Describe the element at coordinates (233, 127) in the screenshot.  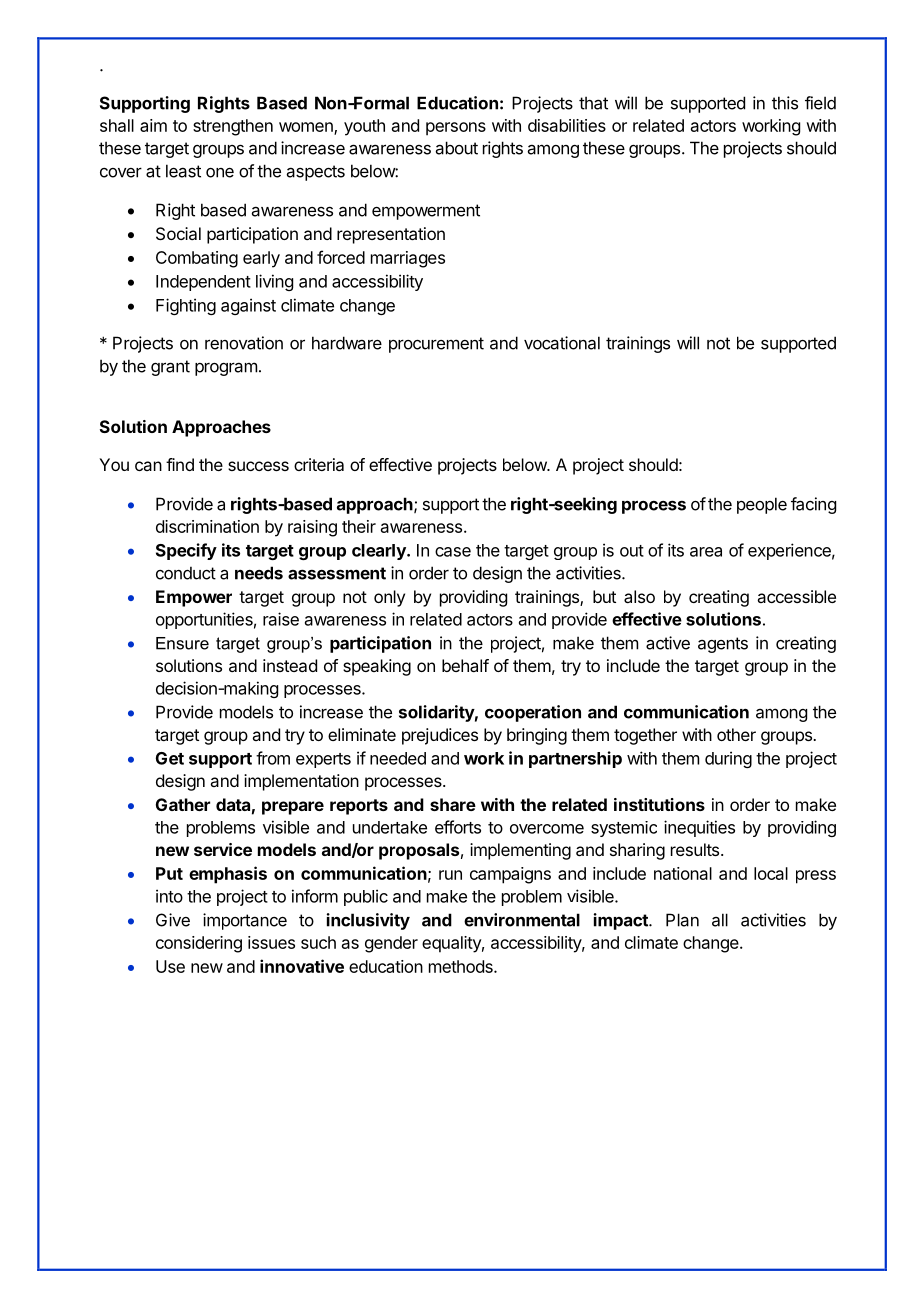
I see `strengthen` at that location.
